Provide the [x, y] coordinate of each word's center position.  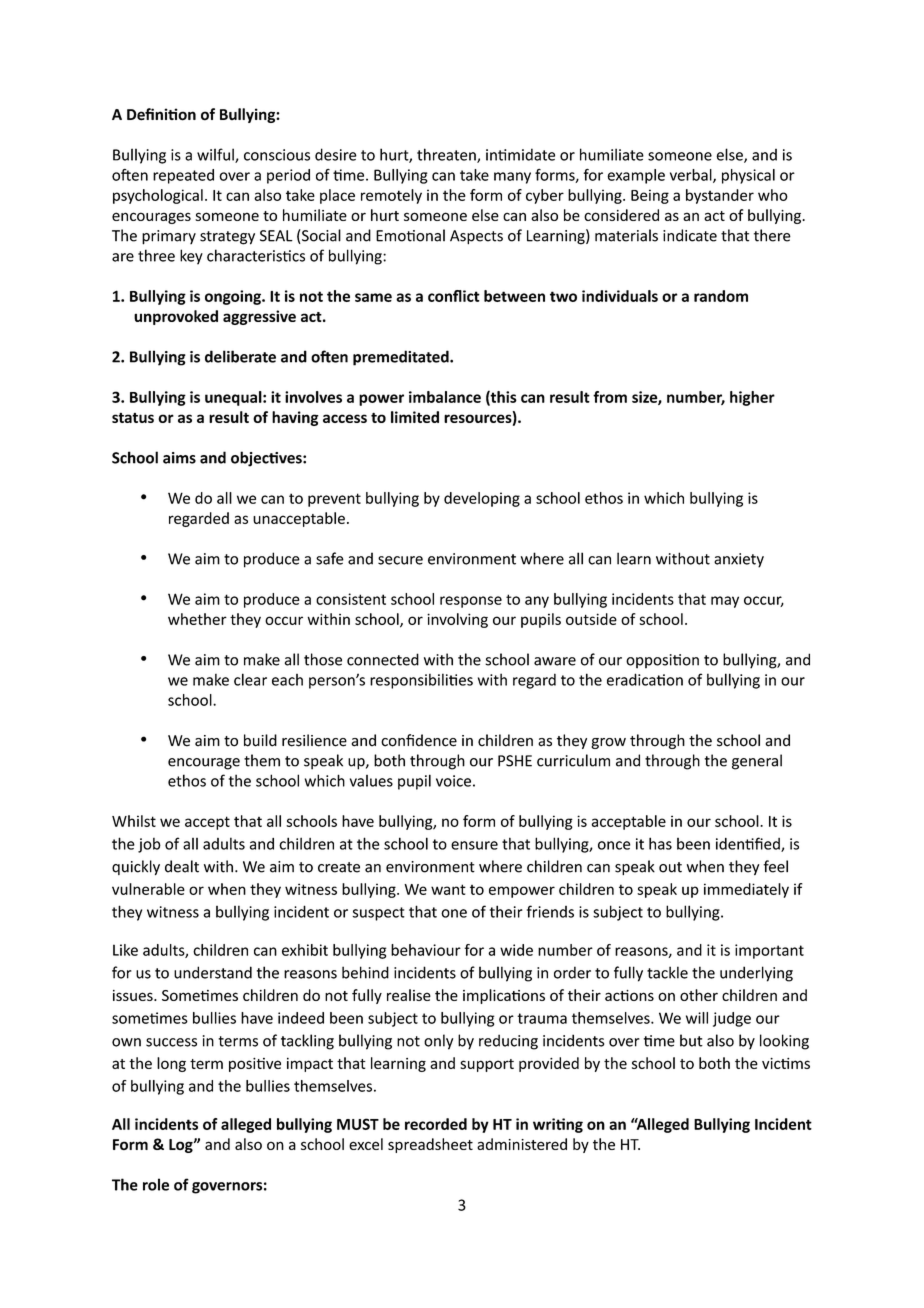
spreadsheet [430, 1145]
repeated [183, 176]
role [156, 1184]
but [691, 1040]
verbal [692, 176]
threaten [447, 155]
